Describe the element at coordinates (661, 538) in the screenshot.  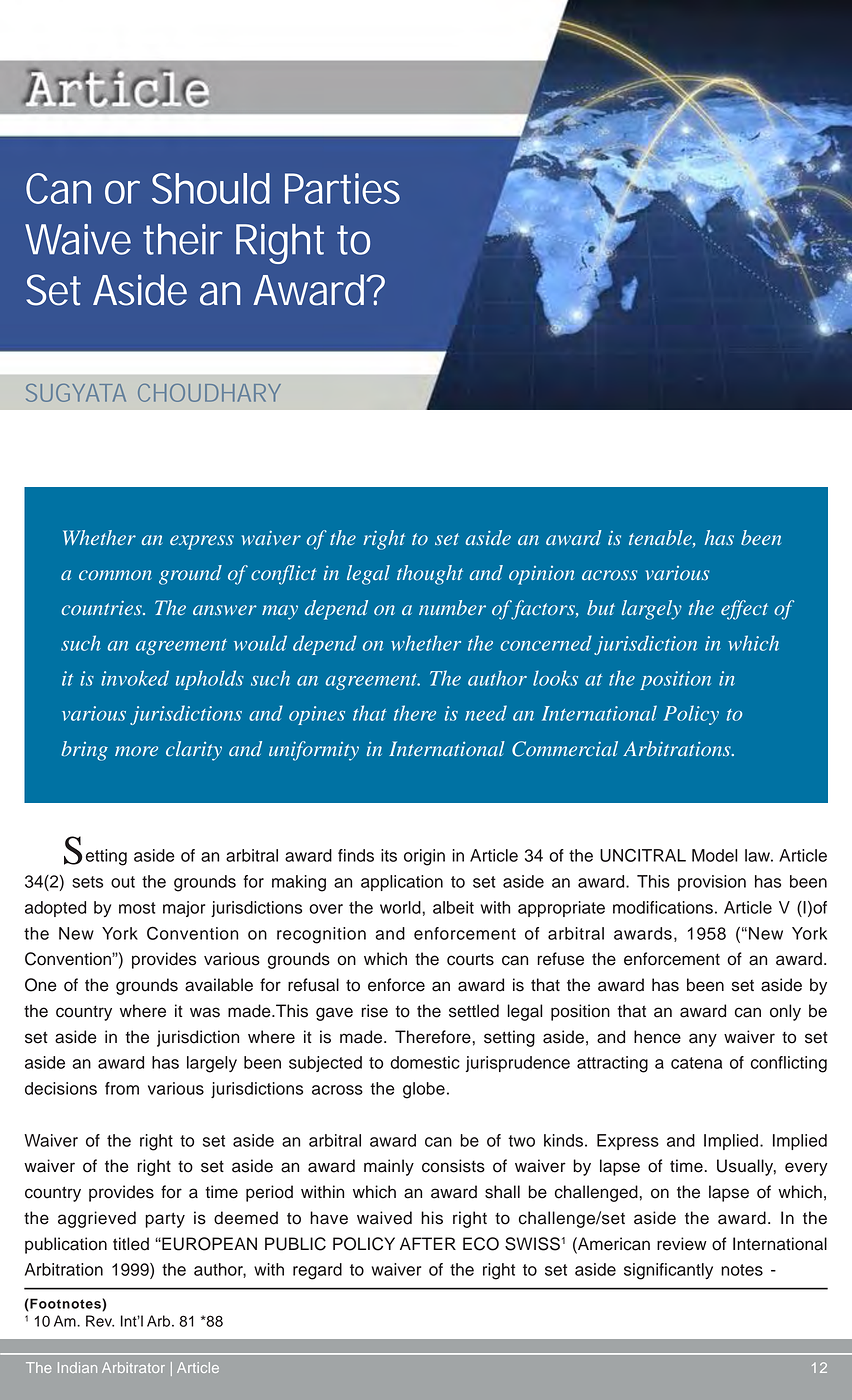
I see `tenable` at that location.
